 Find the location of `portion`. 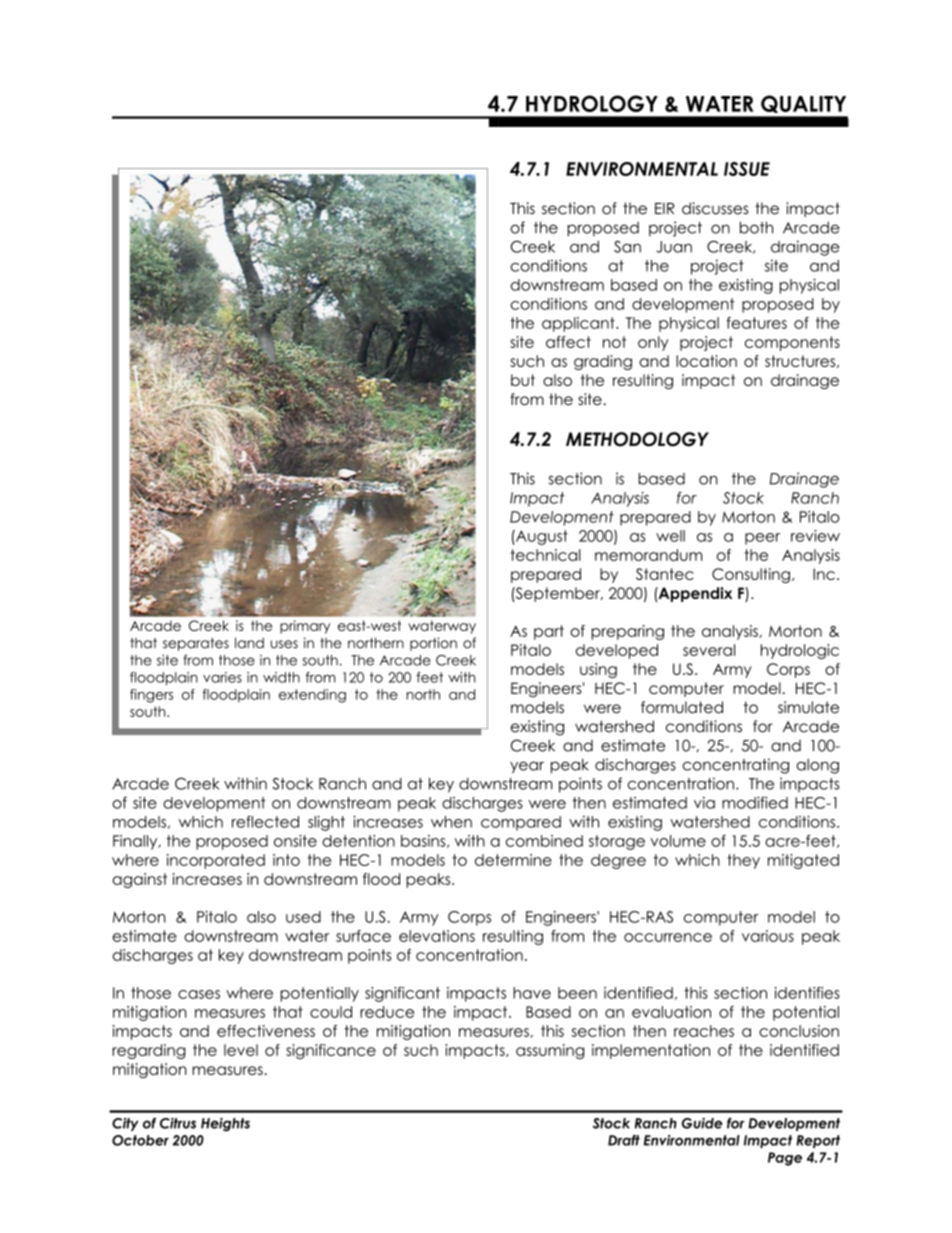

portion is located at coordinates (433, 644).
